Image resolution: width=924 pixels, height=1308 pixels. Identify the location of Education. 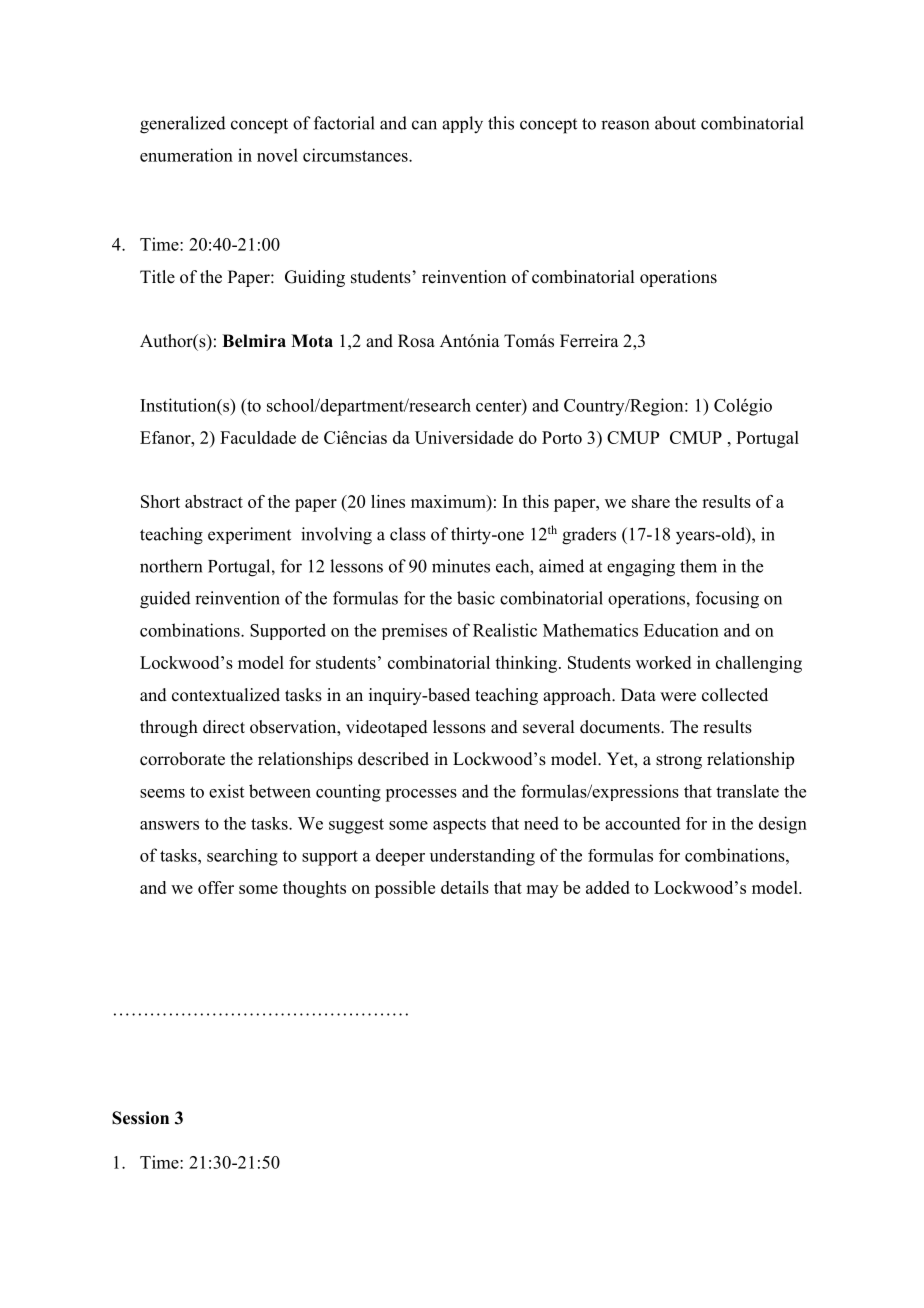
(681, 630).
